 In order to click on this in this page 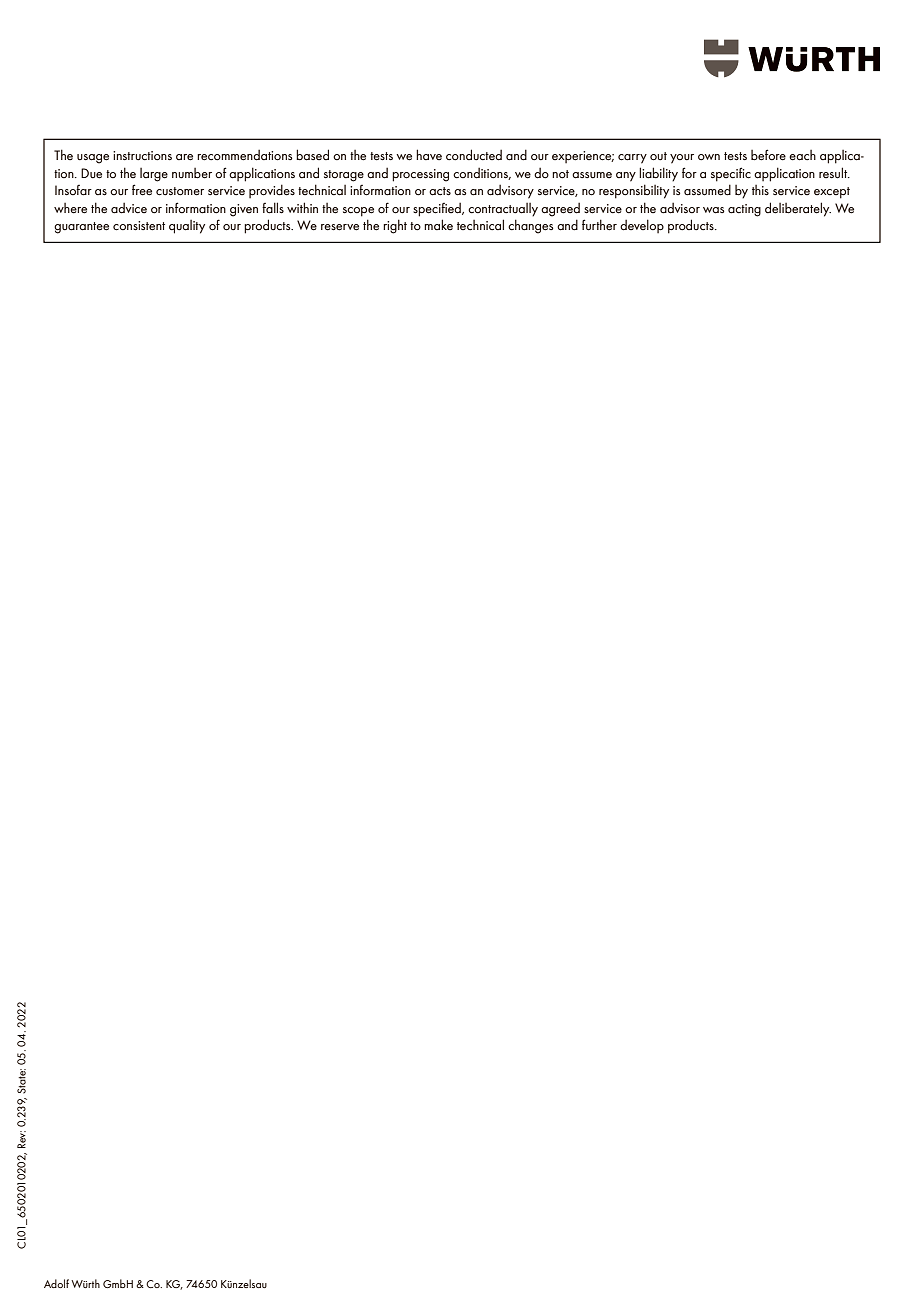, I will do `click(760, 190)`.
